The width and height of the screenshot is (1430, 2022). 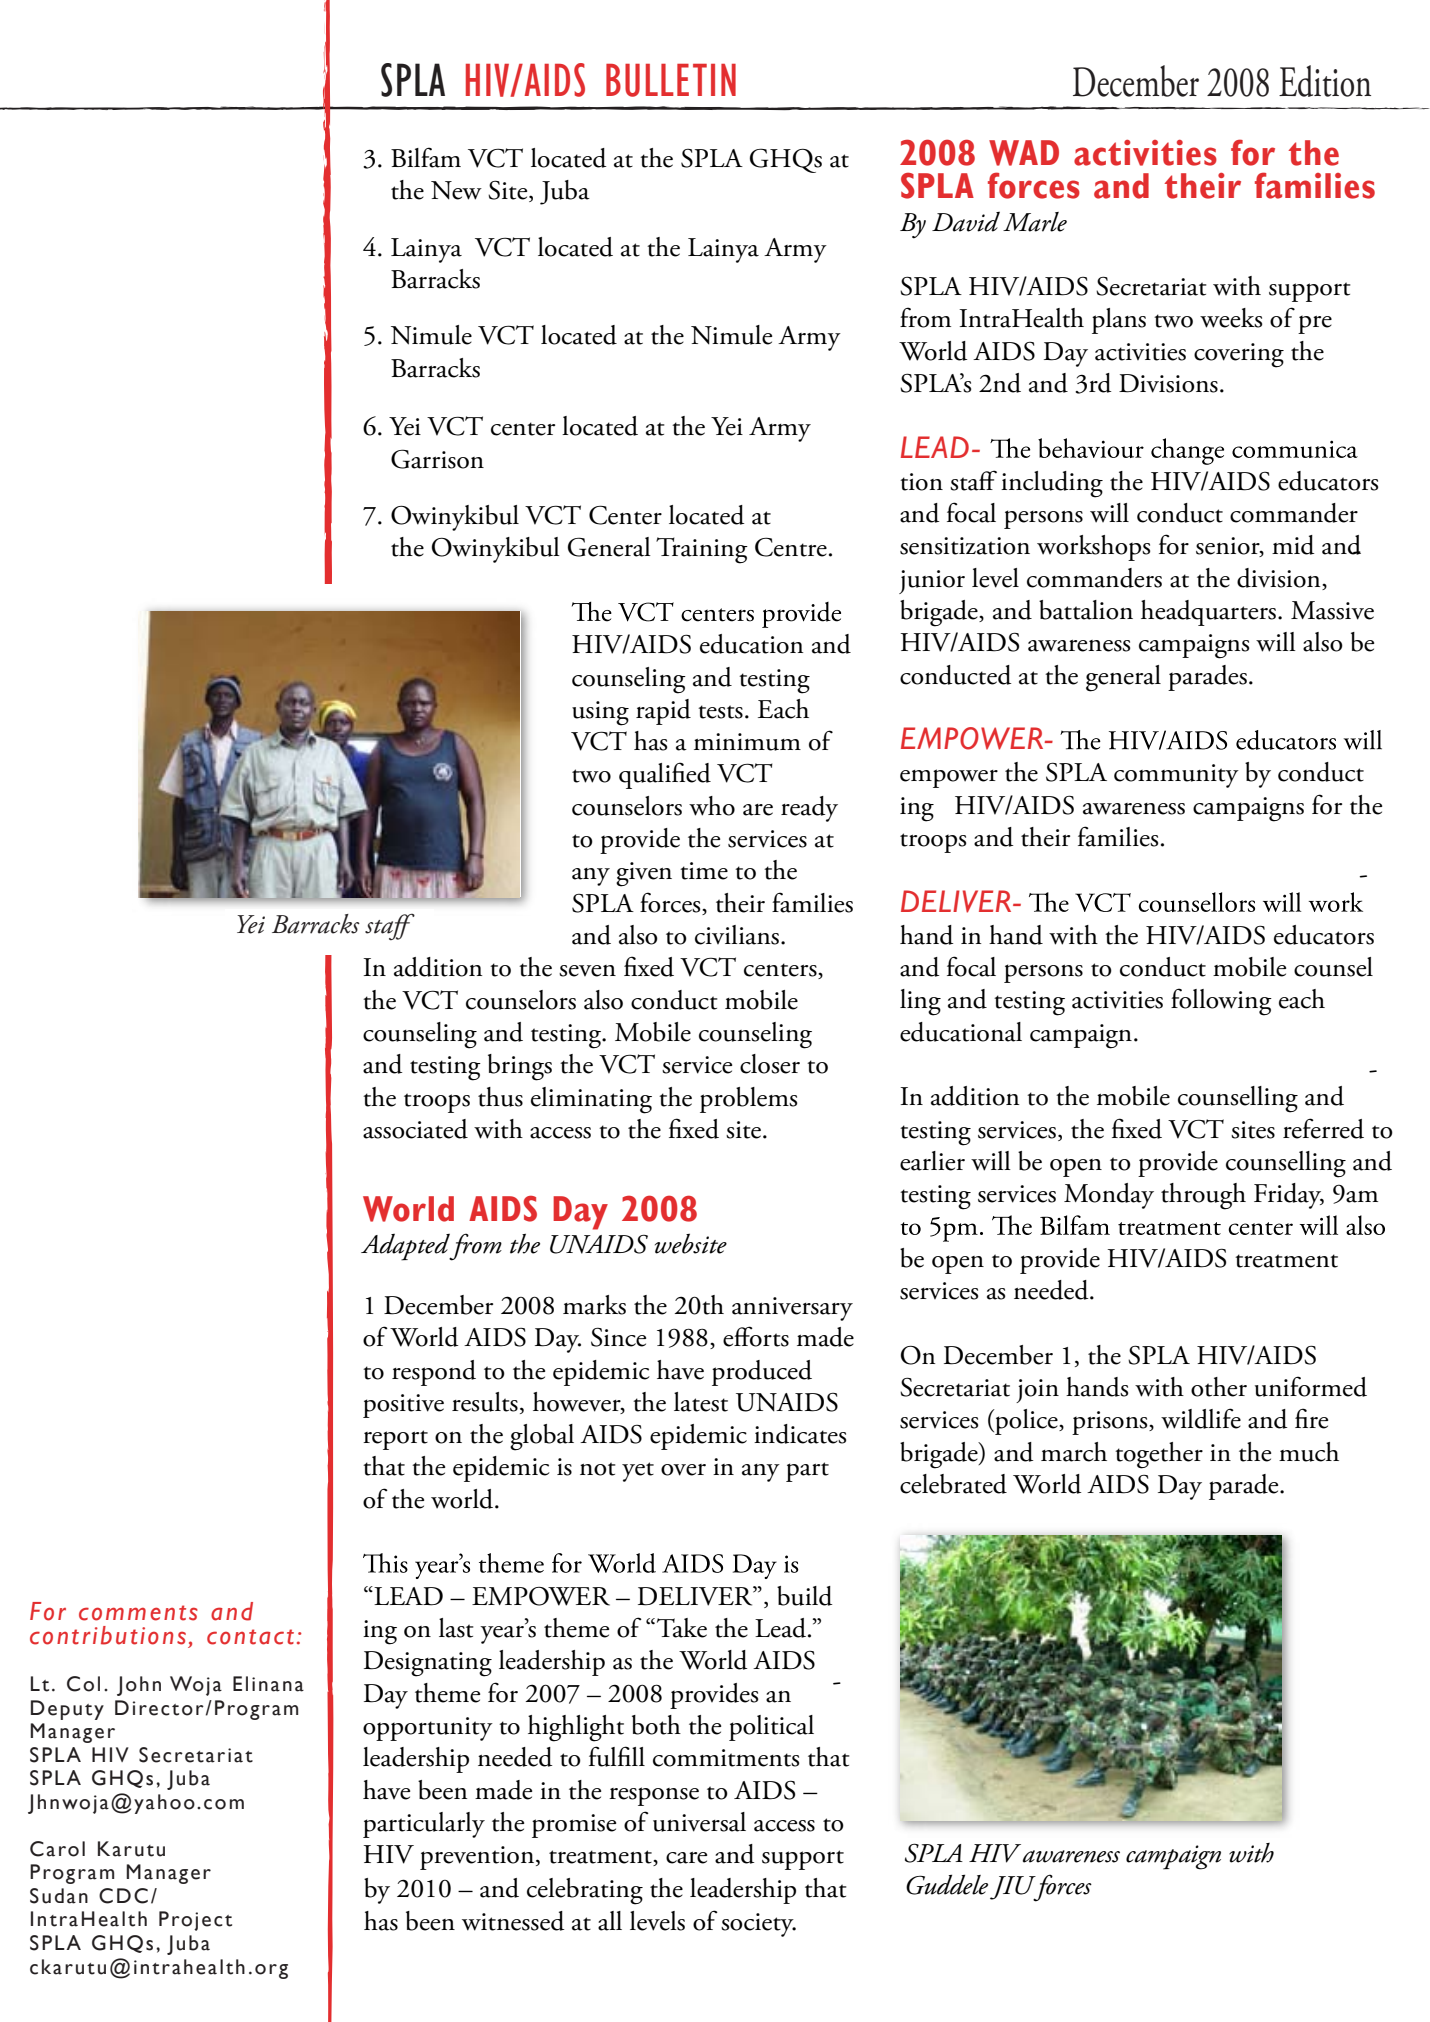 What do you see at coordinates (966, 222) in the screenshot?
I see `David` at bounding box center [966, 222].
